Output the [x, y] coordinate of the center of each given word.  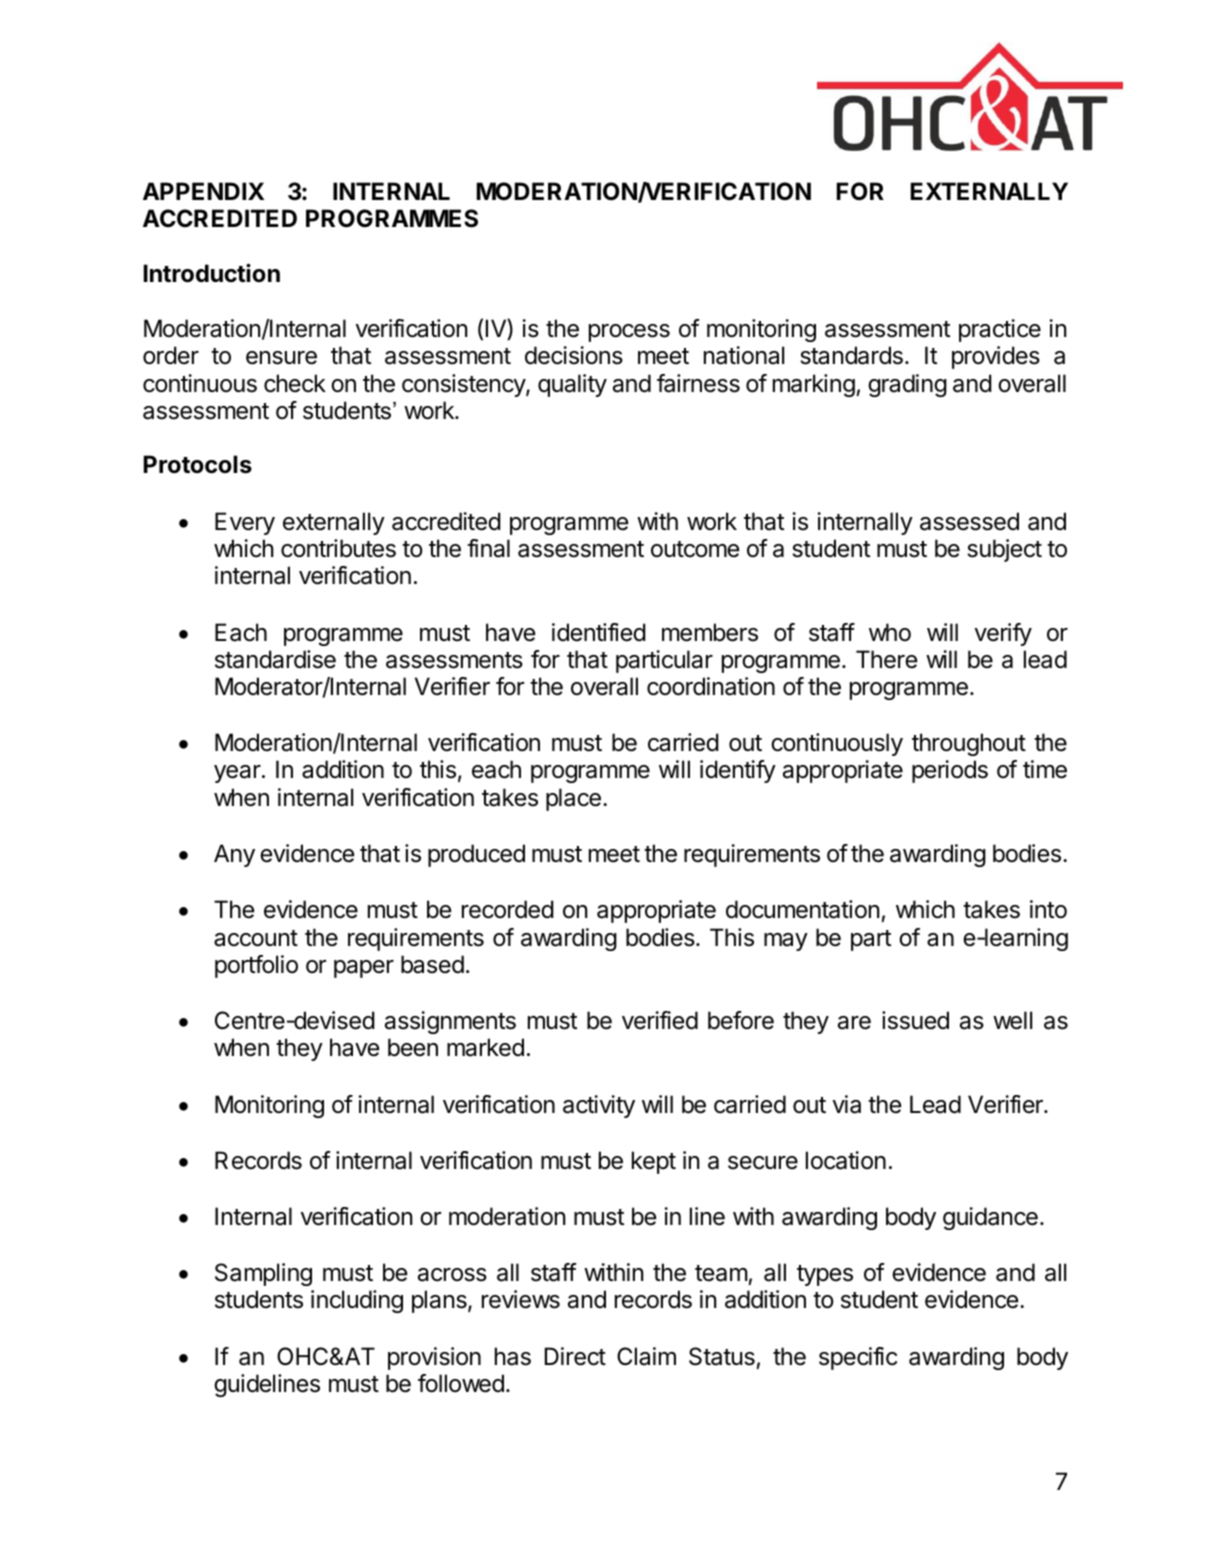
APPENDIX [203, 191]
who [890, 632]
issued [915, 1020]
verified [660, 1020]
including [357, 1301]
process [629, 333]
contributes [338, 548]
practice [1000, 330]
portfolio [256, 966]
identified [599, 632]
